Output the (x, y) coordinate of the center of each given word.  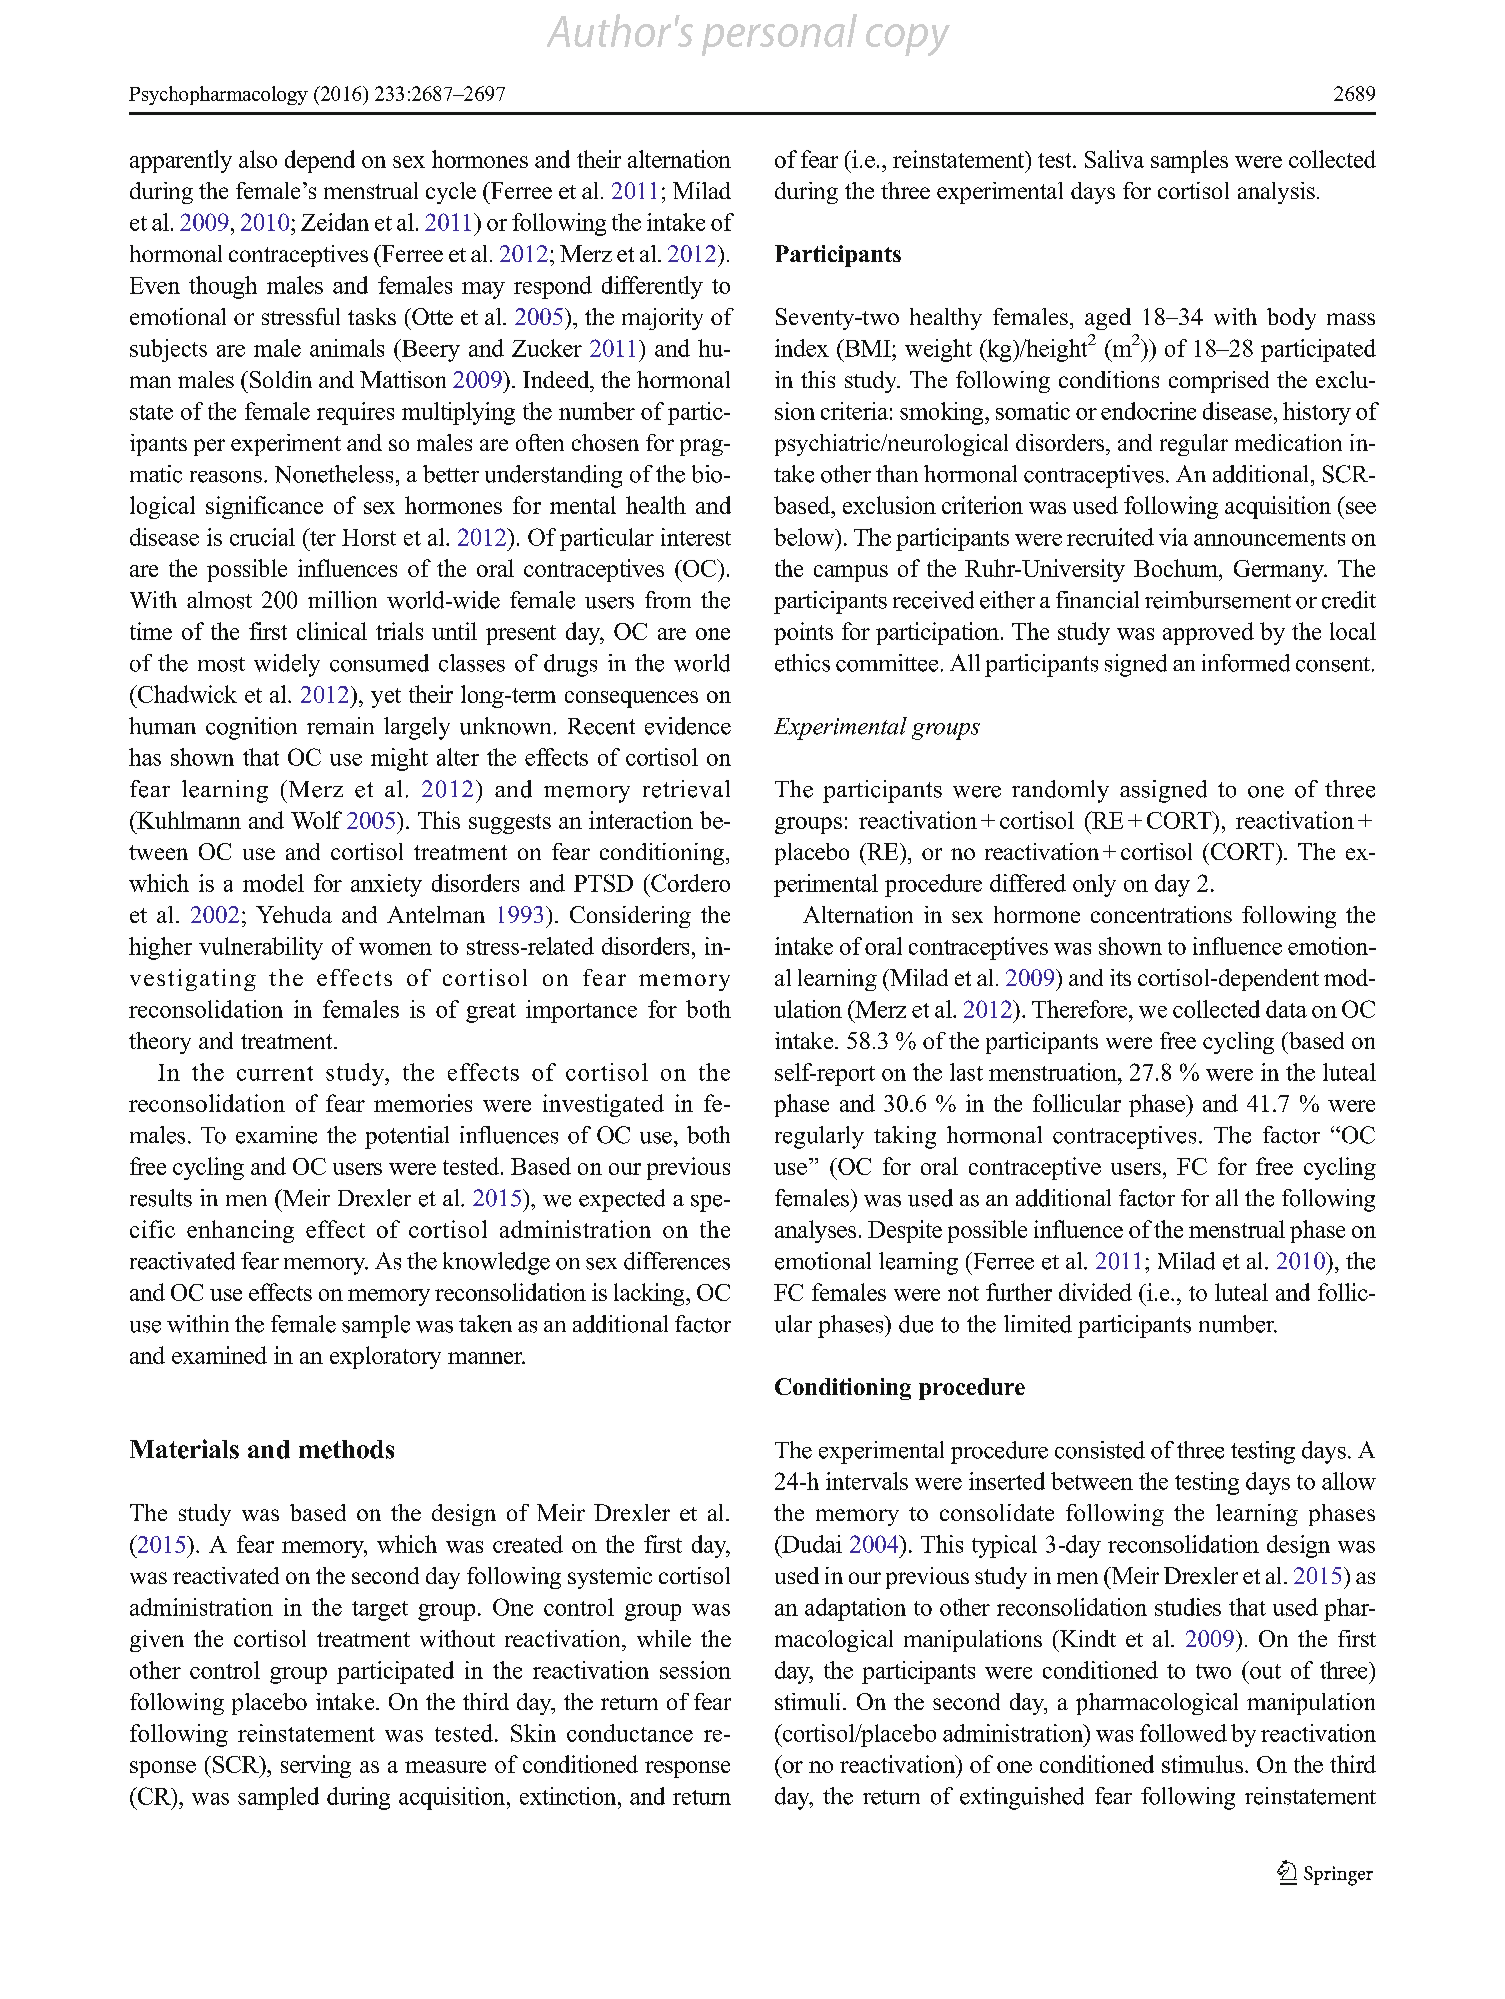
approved (1208, 633)
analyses (815, 1231)
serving (316, 1766)
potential (407, 1137)
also (258, 159)
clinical (332, 631)
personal (779, 35)
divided (1095, 1292)
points (803, 633)
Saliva (1114, 159)
